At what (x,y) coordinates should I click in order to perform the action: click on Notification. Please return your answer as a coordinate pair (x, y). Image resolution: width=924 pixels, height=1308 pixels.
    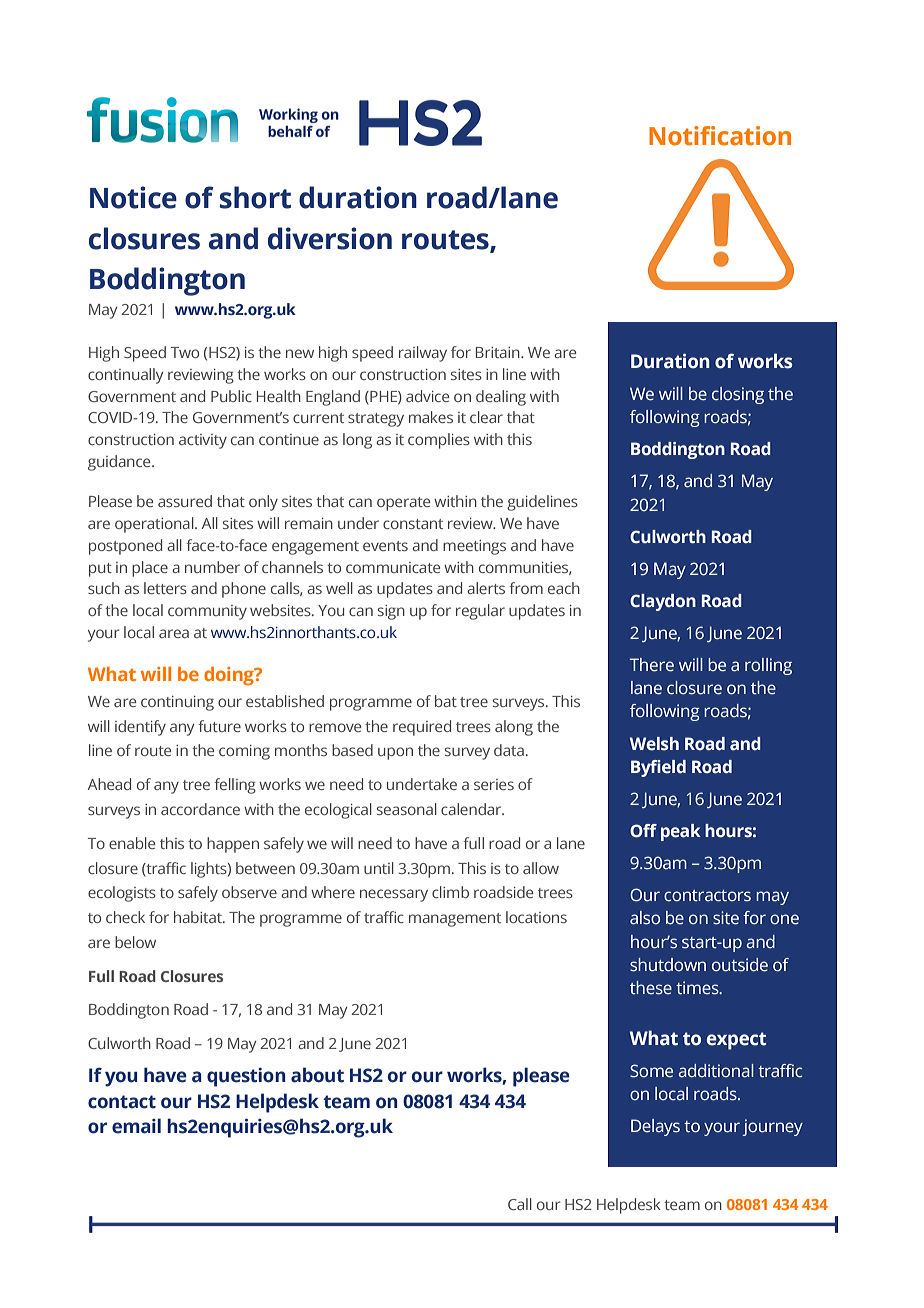
    Looking at the image, I should click on (720, 136).
